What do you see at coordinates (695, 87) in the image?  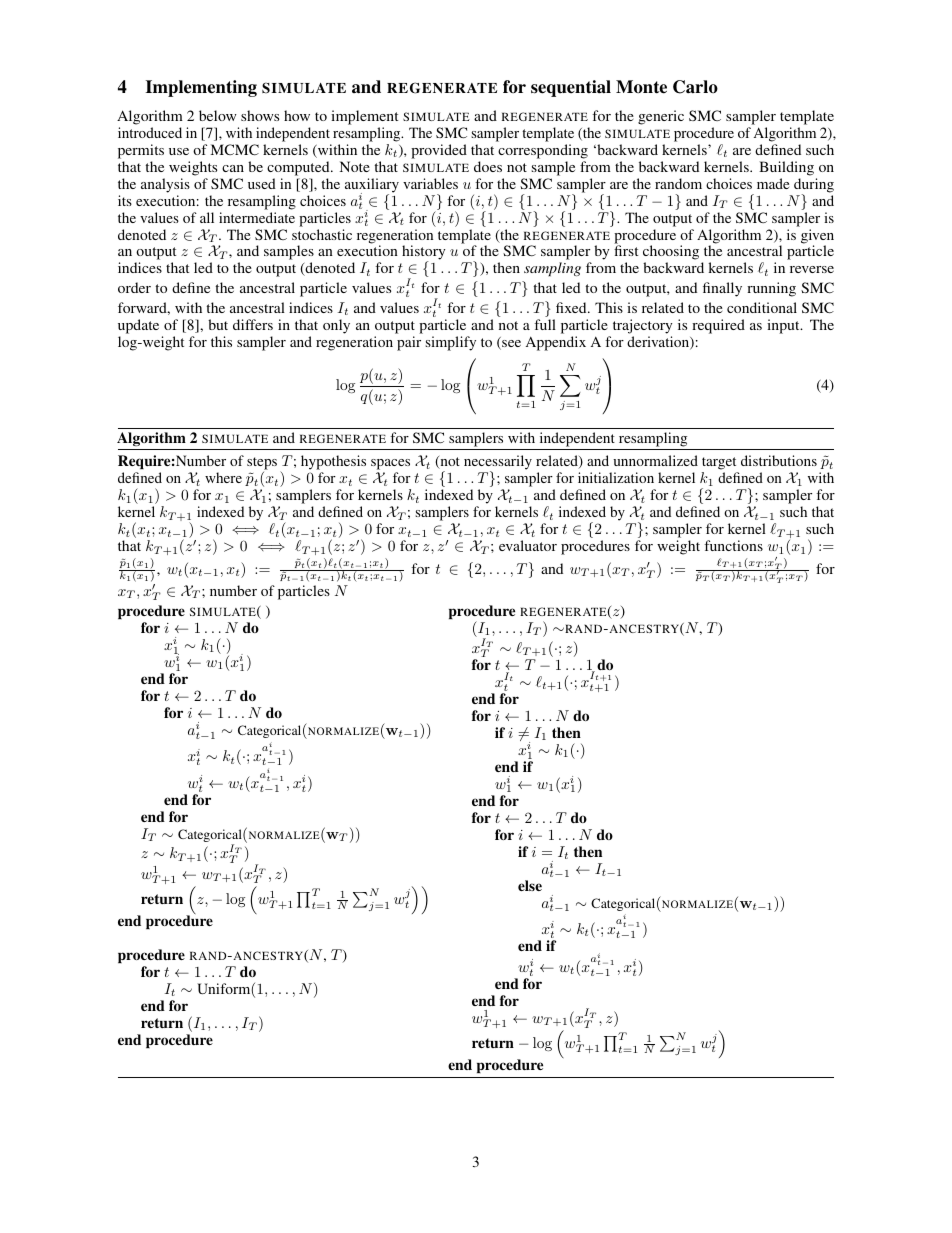 I see `Carlo` at bounding box center [695, 87].
